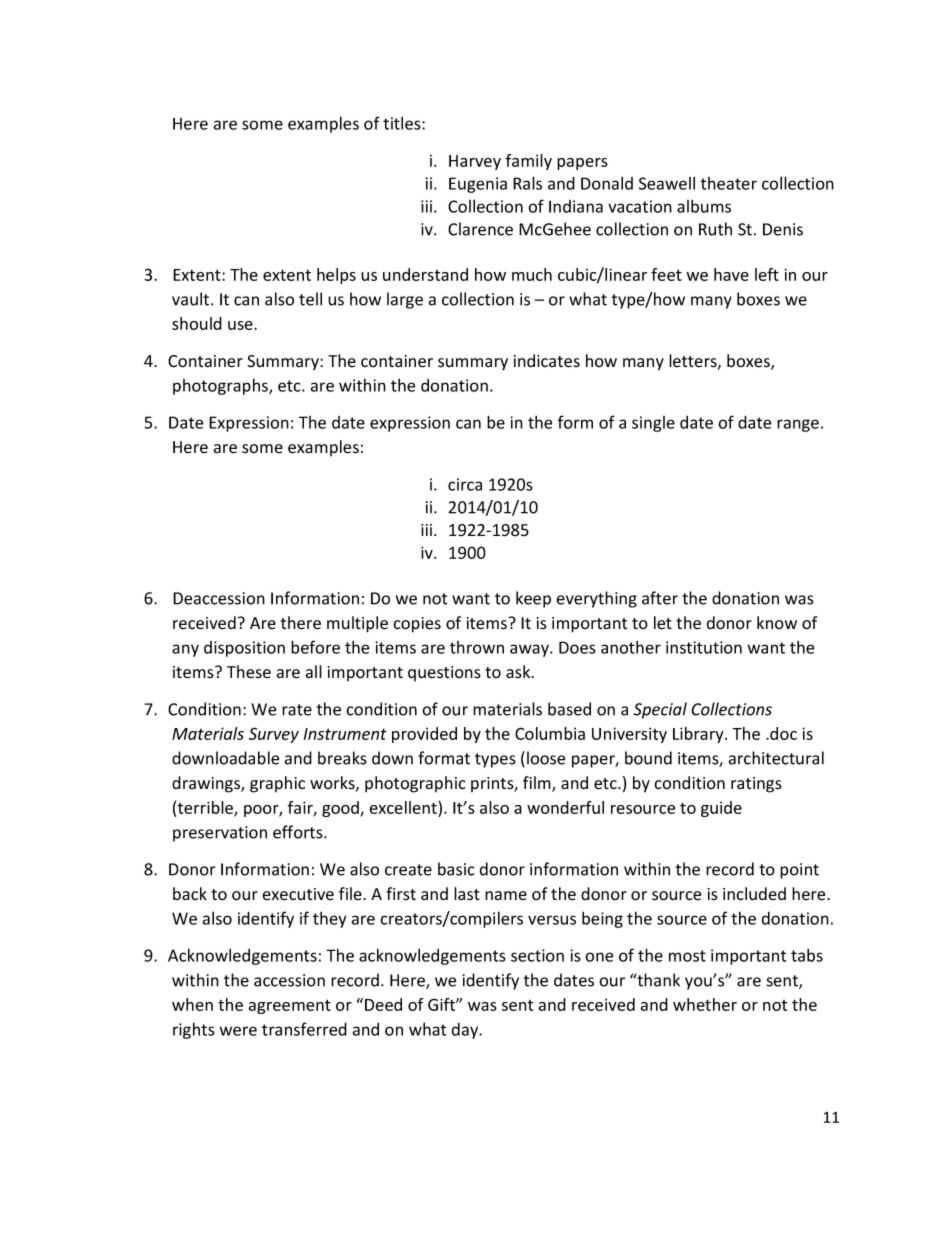 This document has height=1233, width=952. I want to click on disposition, so click(244, 649).
